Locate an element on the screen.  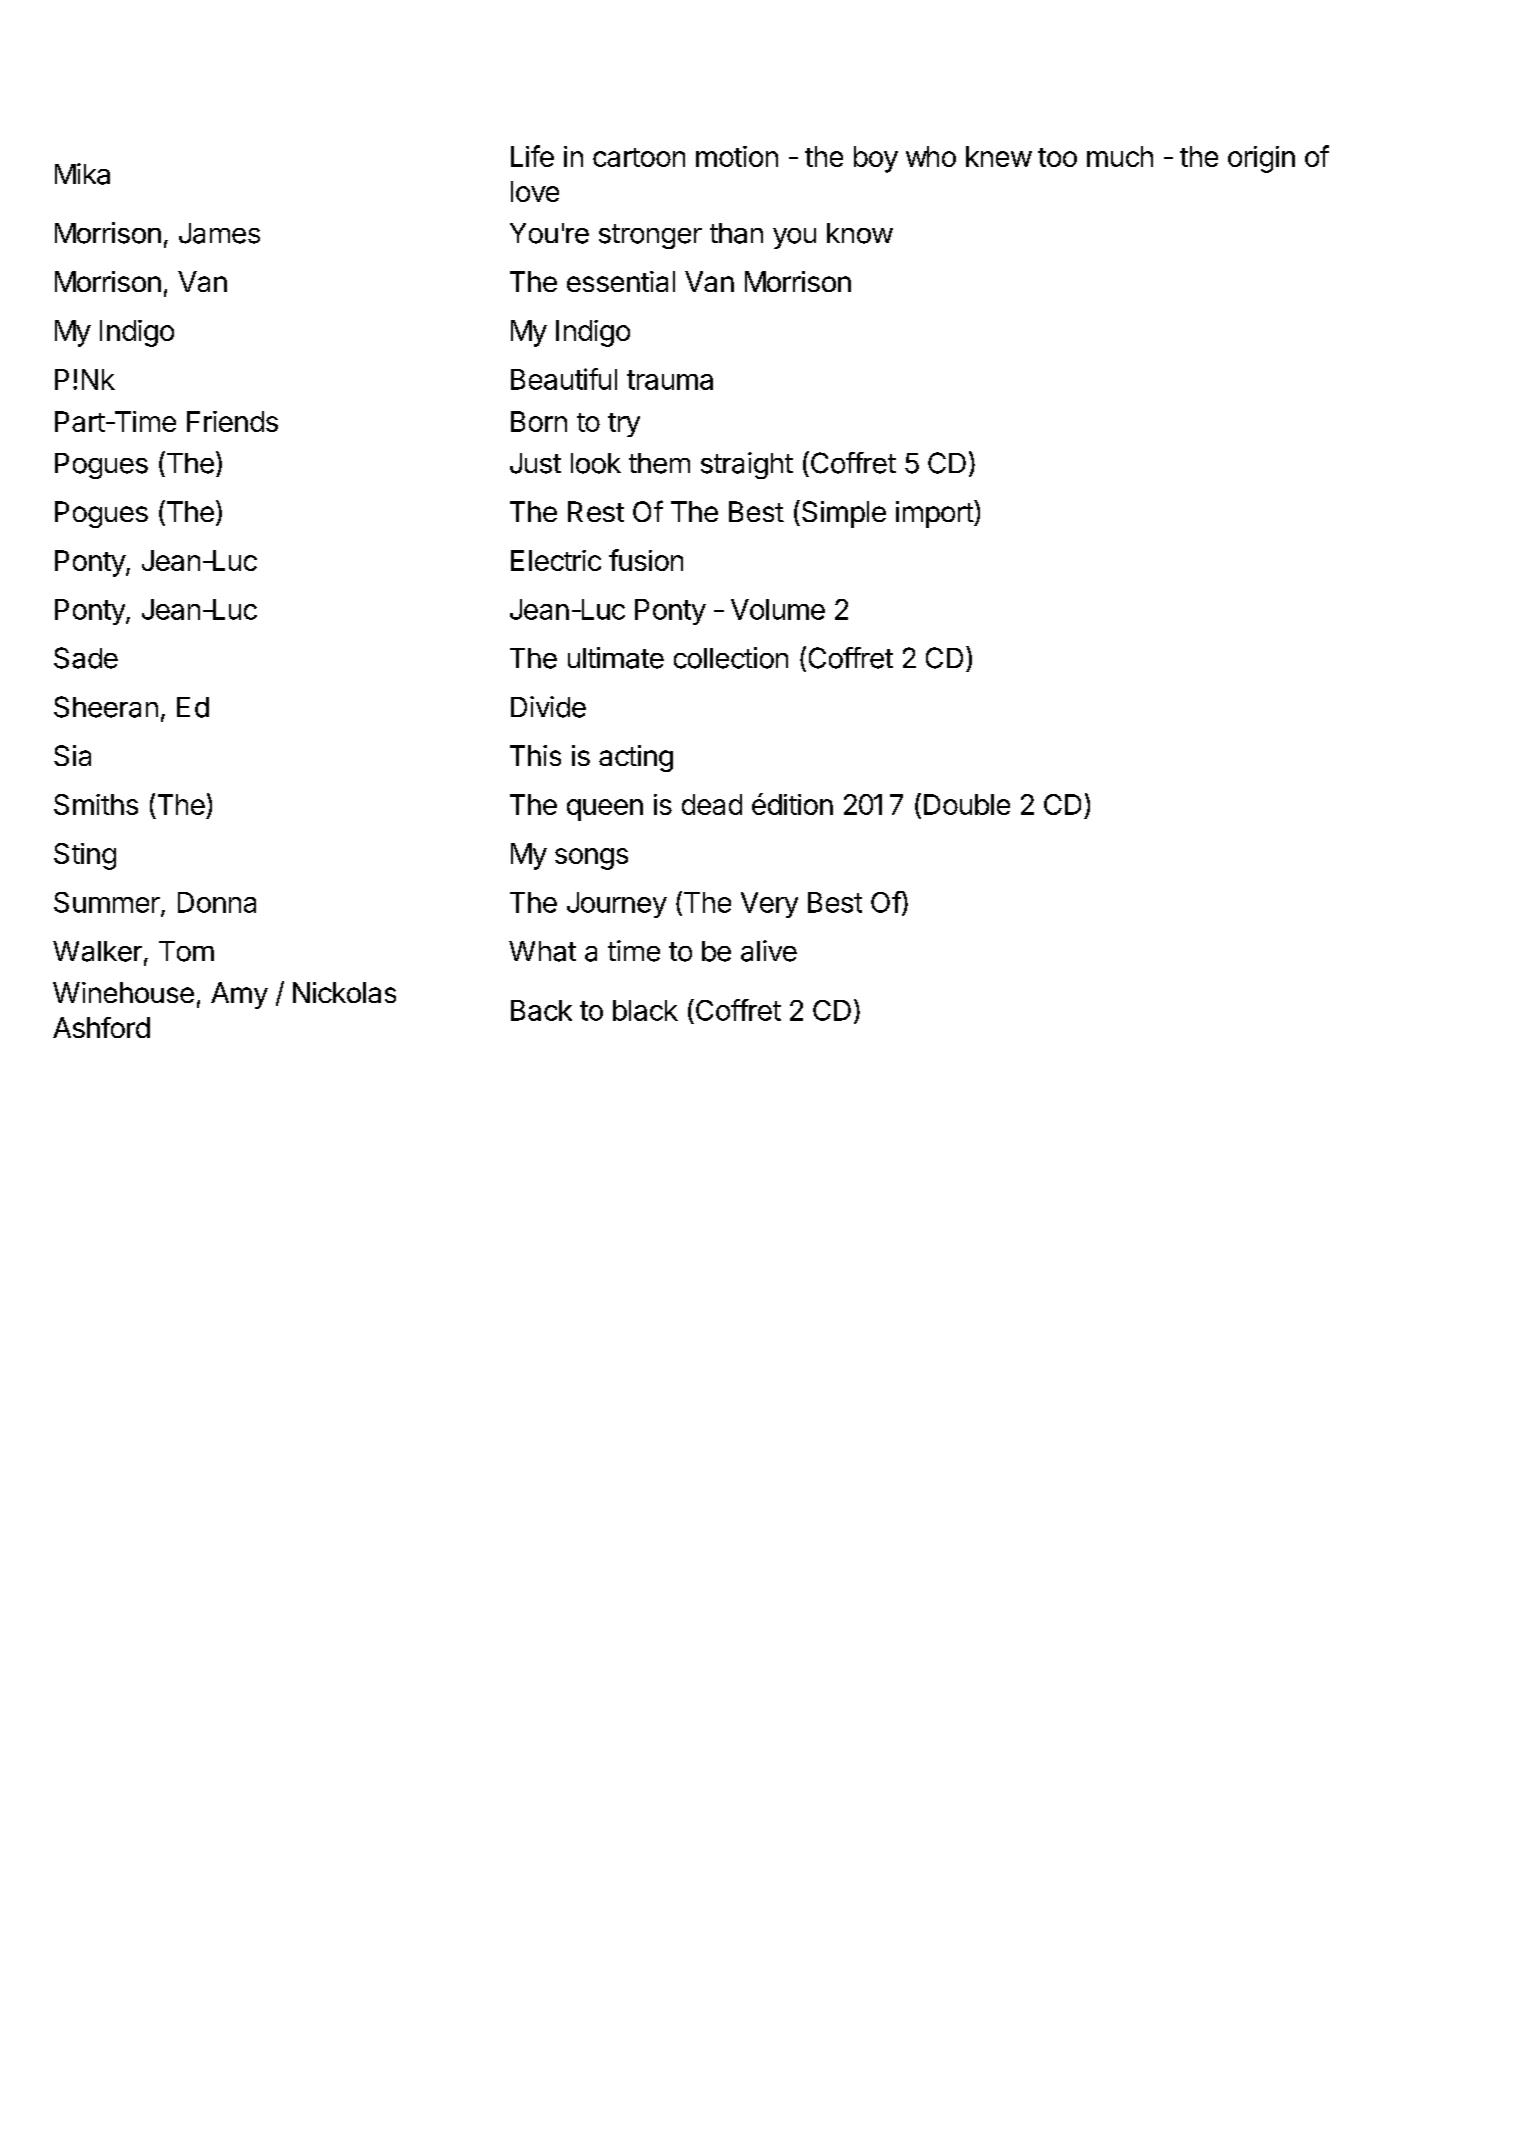
much is located at coordinates (1120, 156).
